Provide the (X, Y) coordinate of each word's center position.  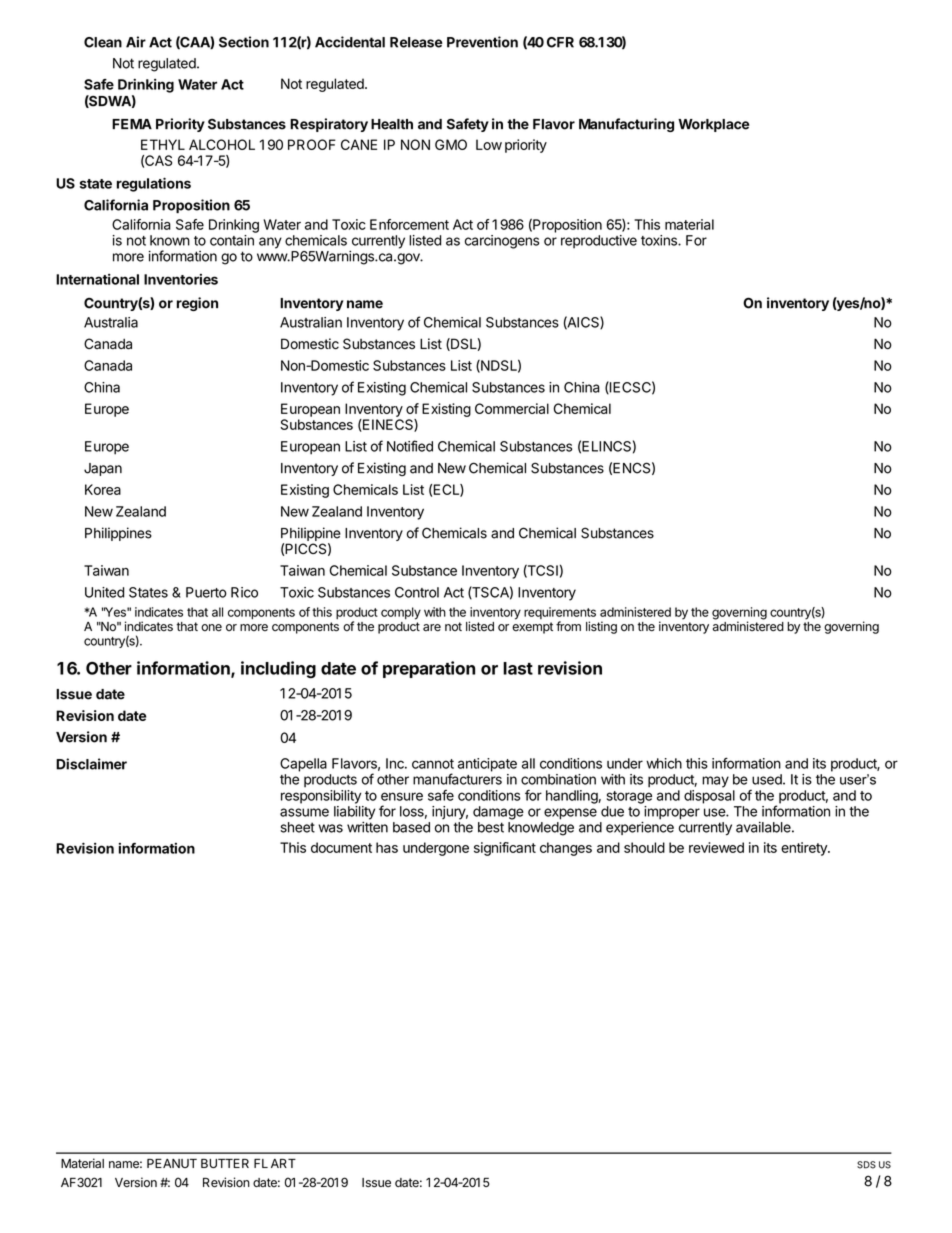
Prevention (482, 42)
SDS (866, 1165)
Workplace (713, 125)
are (432, 628)
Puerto (206, 592)
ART (283, 1163)
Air (136, 42)
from (568, 626)
